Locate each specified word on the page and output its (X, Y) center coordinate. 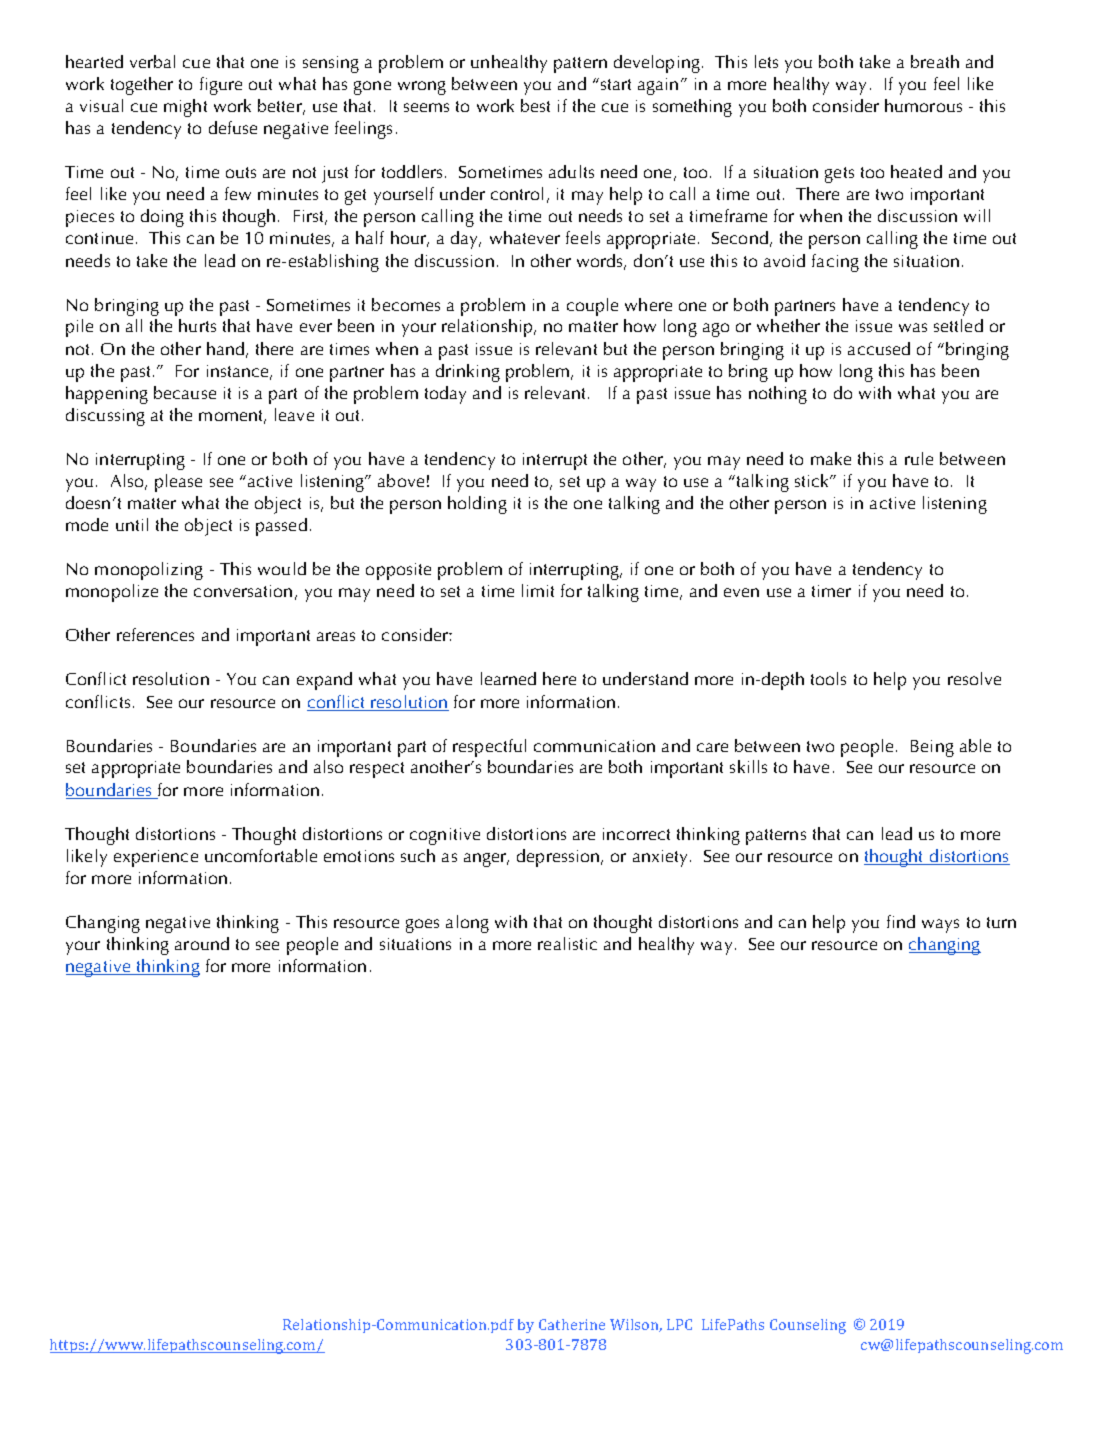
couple (592, 307)
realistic (567, 943)
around (202, 943)
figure (221, 86)
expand (324, 681)
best (535, 105)
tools (828, 678)
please (178, 483)
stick (813, 480)
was (913, 327)
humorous (923, 105)
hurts (197, 325)
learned (508, 678)
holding (477, 505)
